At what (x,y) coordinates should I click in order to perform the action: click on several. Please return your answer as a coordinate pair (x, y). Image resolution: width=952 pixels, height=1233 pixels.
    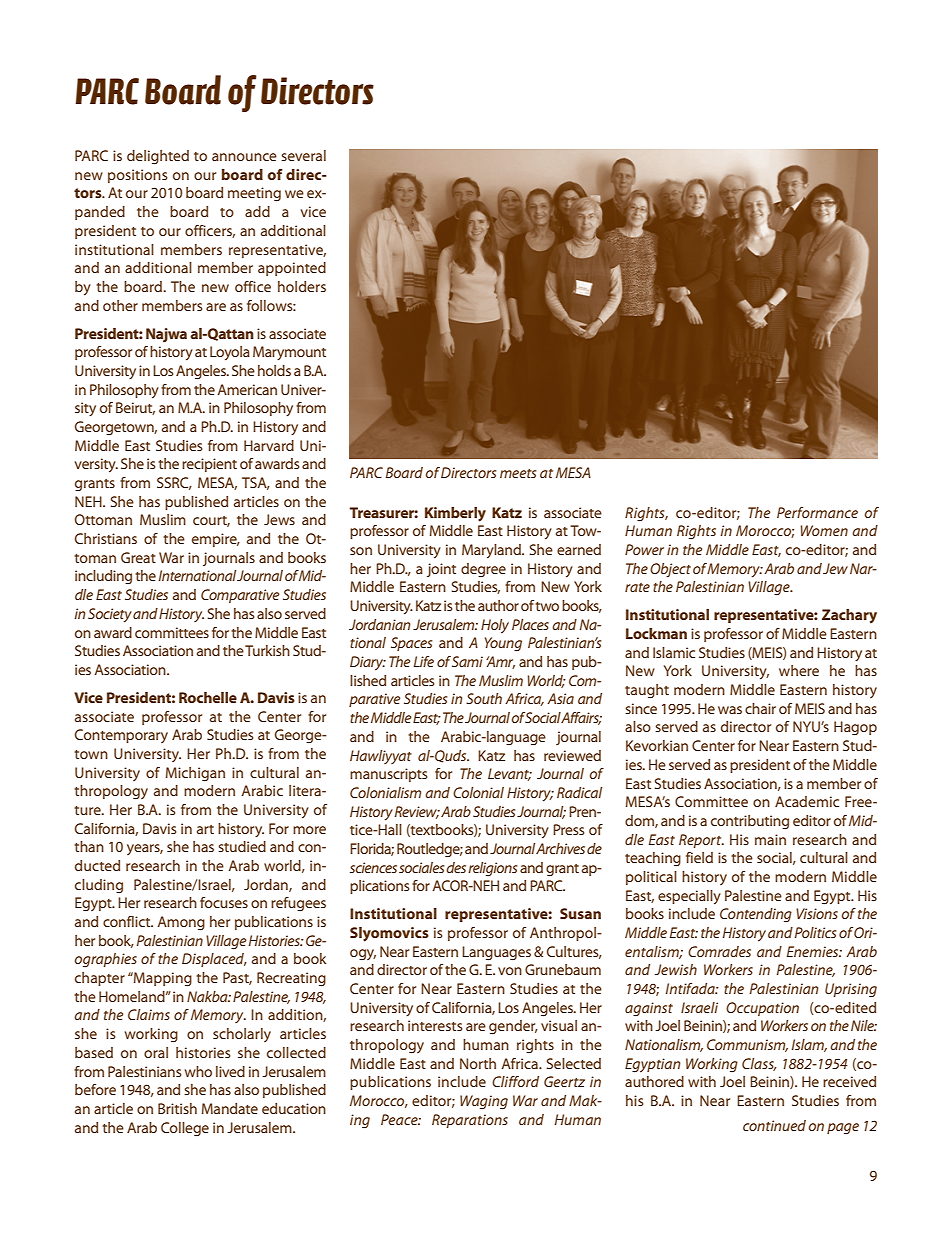
    Looking at the image, I should click on (303, 155).
